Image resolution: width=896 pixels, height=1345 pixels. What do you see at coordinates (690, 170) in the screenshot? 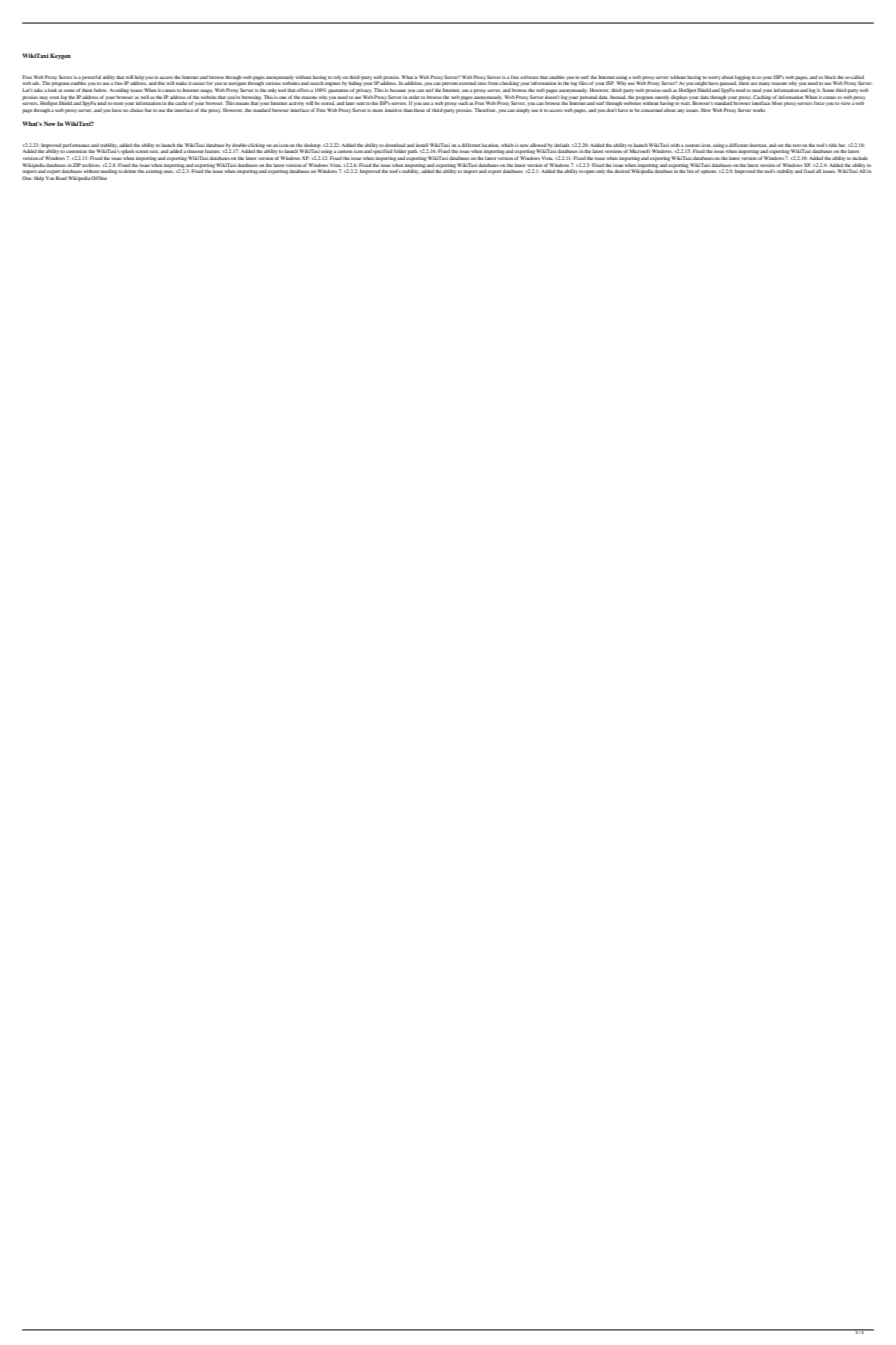
I see `list` at bounding box center [690, 170].
